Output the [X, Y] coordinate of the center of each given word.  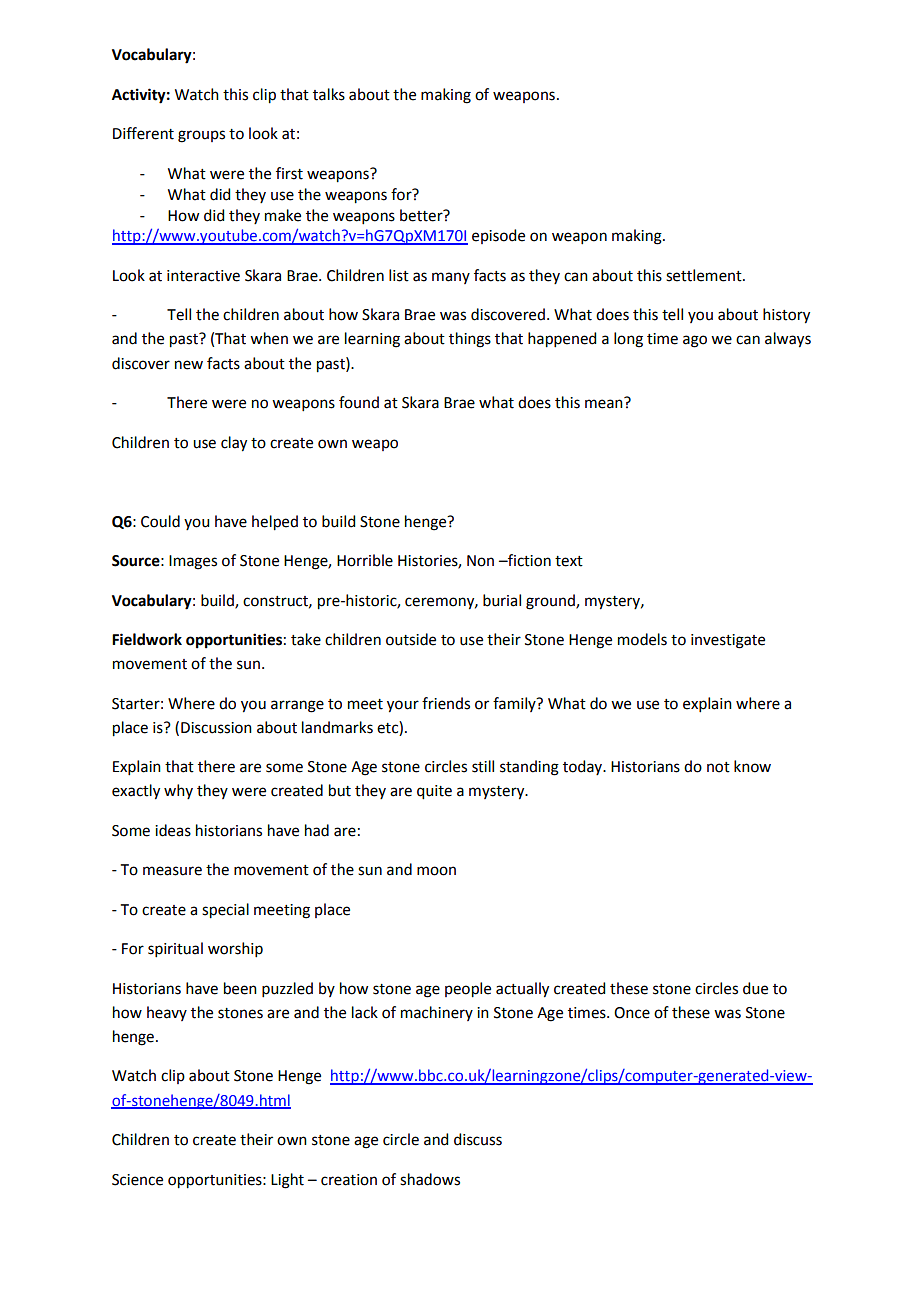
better [422, 215]
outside [411, 639]
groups [201, 136]
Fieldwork [147, 639]
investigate [728, 641]
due [755, 988]
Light [287, 1181]
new [189, 365]
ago [695, 341]
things [470, 340]
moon [436, 871]
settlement [705, 275]
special [225, 911]
